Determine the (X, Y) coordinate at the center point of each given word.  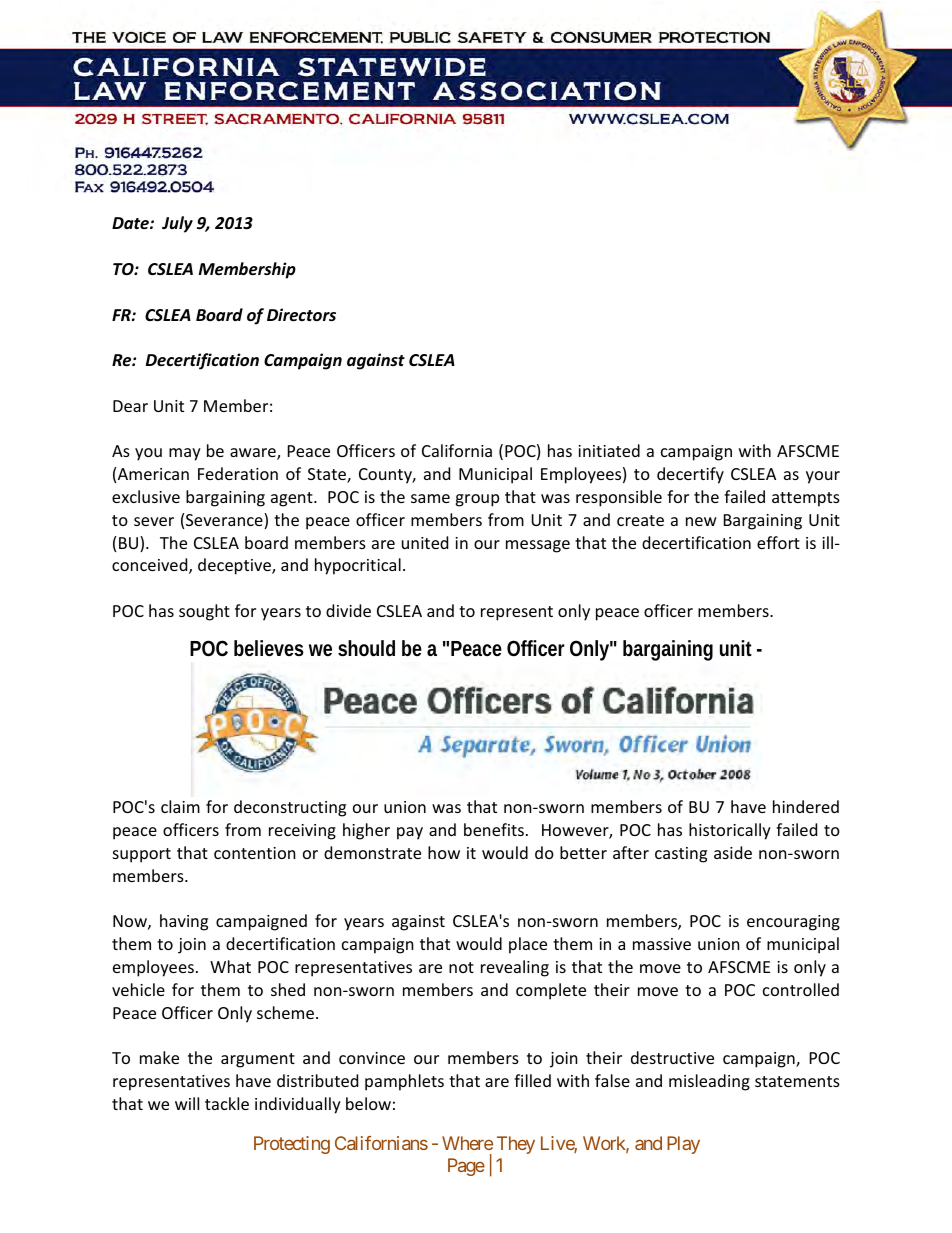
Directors (301, 315)
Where (467, 1143)
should (366, 648)
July (177, 224)
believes (269, 648)
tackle (227, 1103)
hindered (806, 806)
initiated (609, 450)
